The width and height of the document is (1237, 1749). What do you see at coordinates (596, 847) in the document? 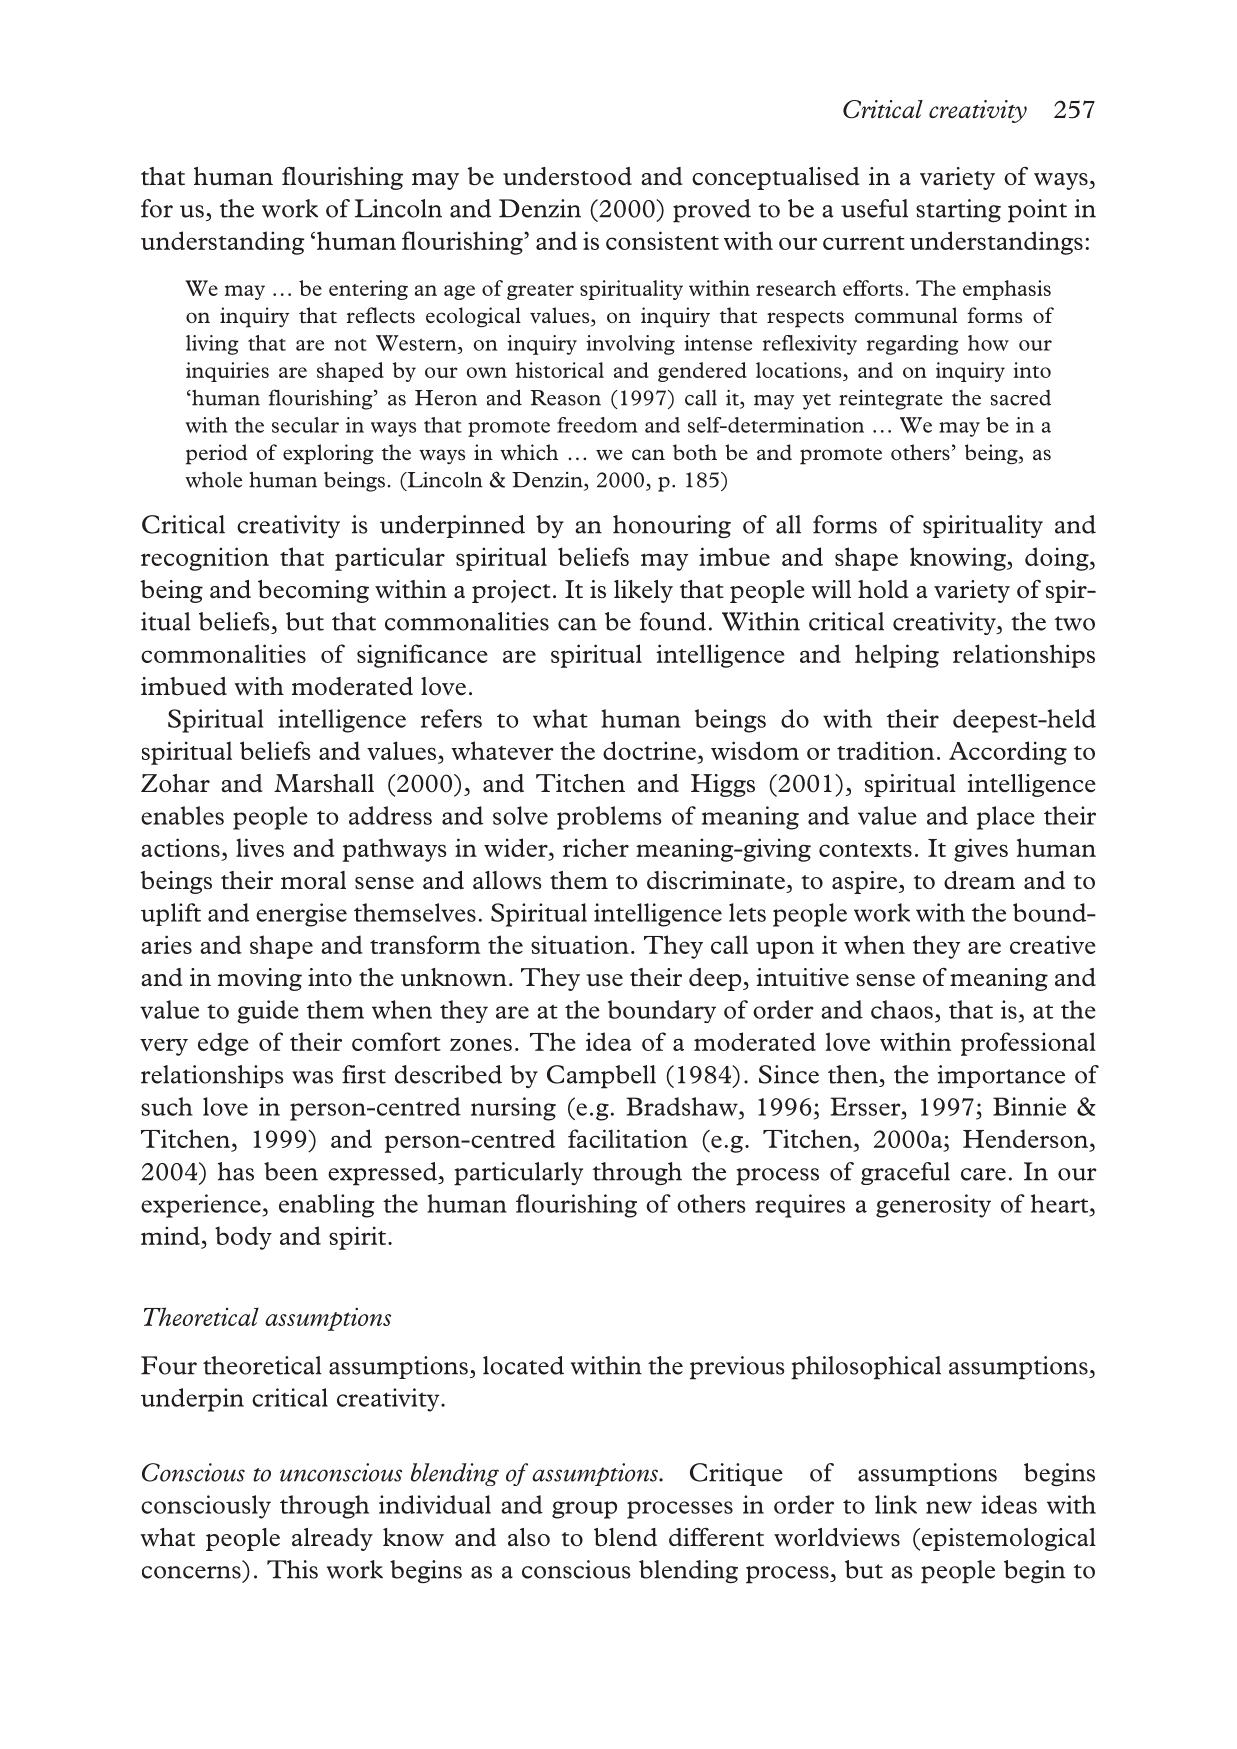
I see `richer` at bounding box center [596, 847].
